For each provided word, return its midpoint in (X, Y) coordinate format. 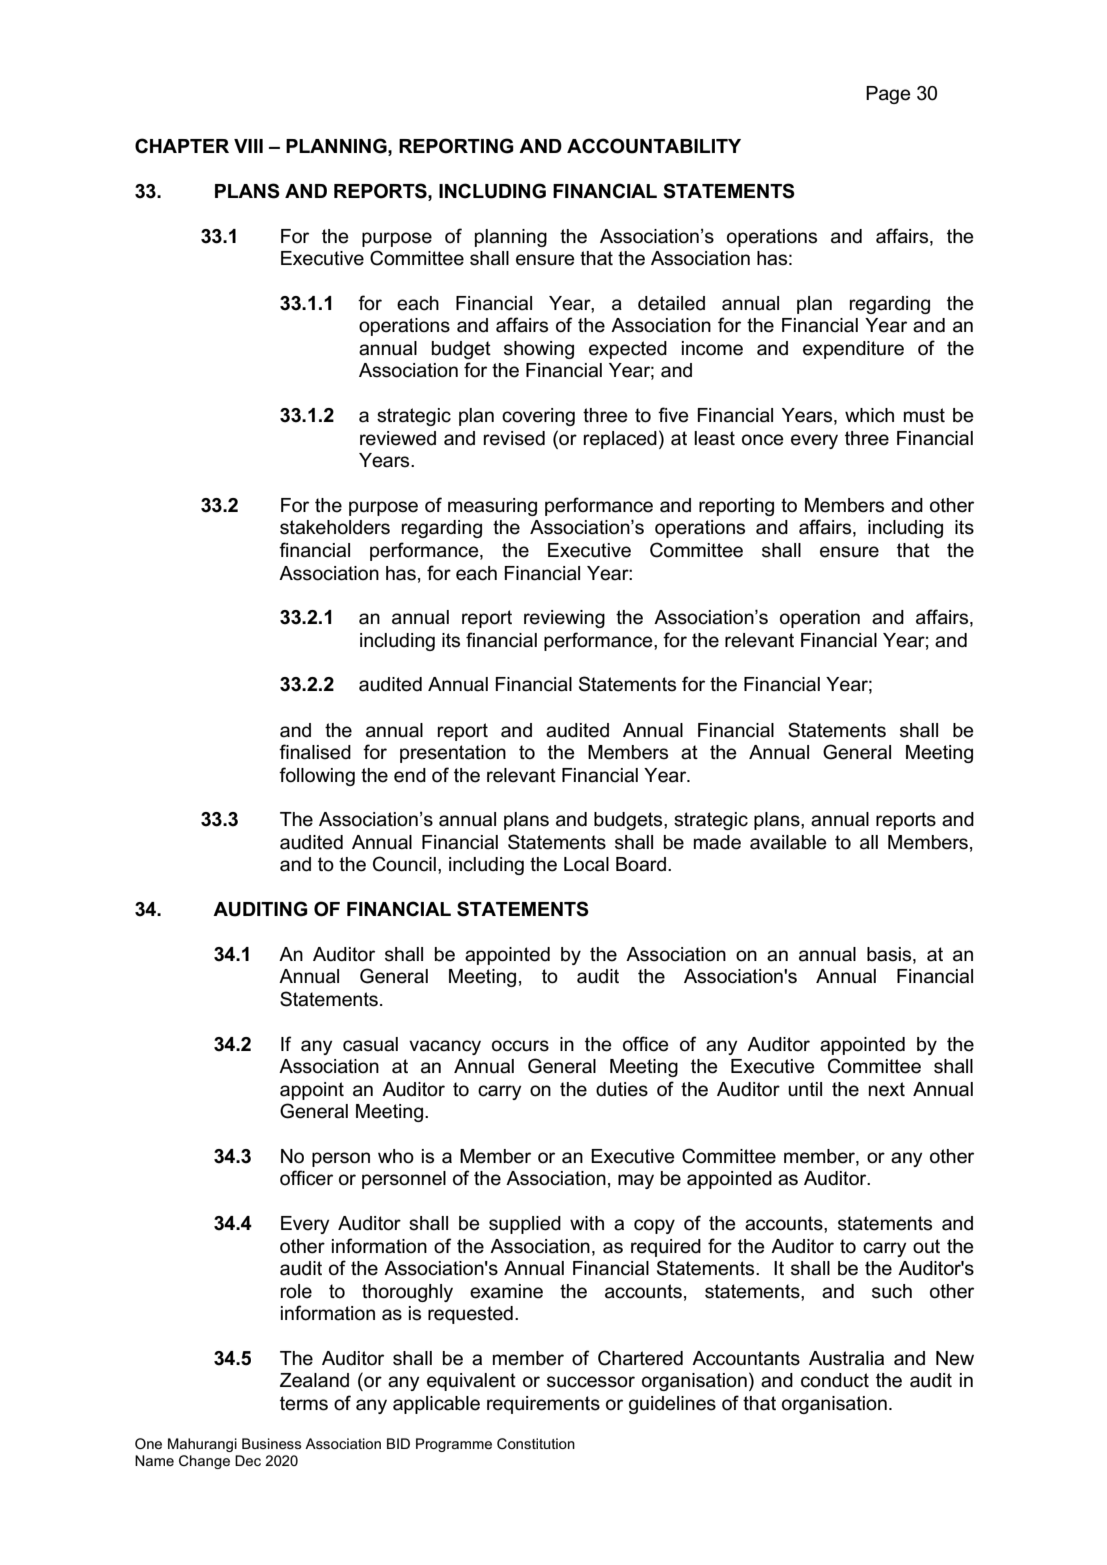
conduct (835, 1380)
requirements (543, 1405)
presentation (453, 754)
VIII (248, 146)
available (788, 842)
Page (888, 95)
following (317, 776)
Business (272, 1443)
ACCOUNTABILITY (654, 146)
